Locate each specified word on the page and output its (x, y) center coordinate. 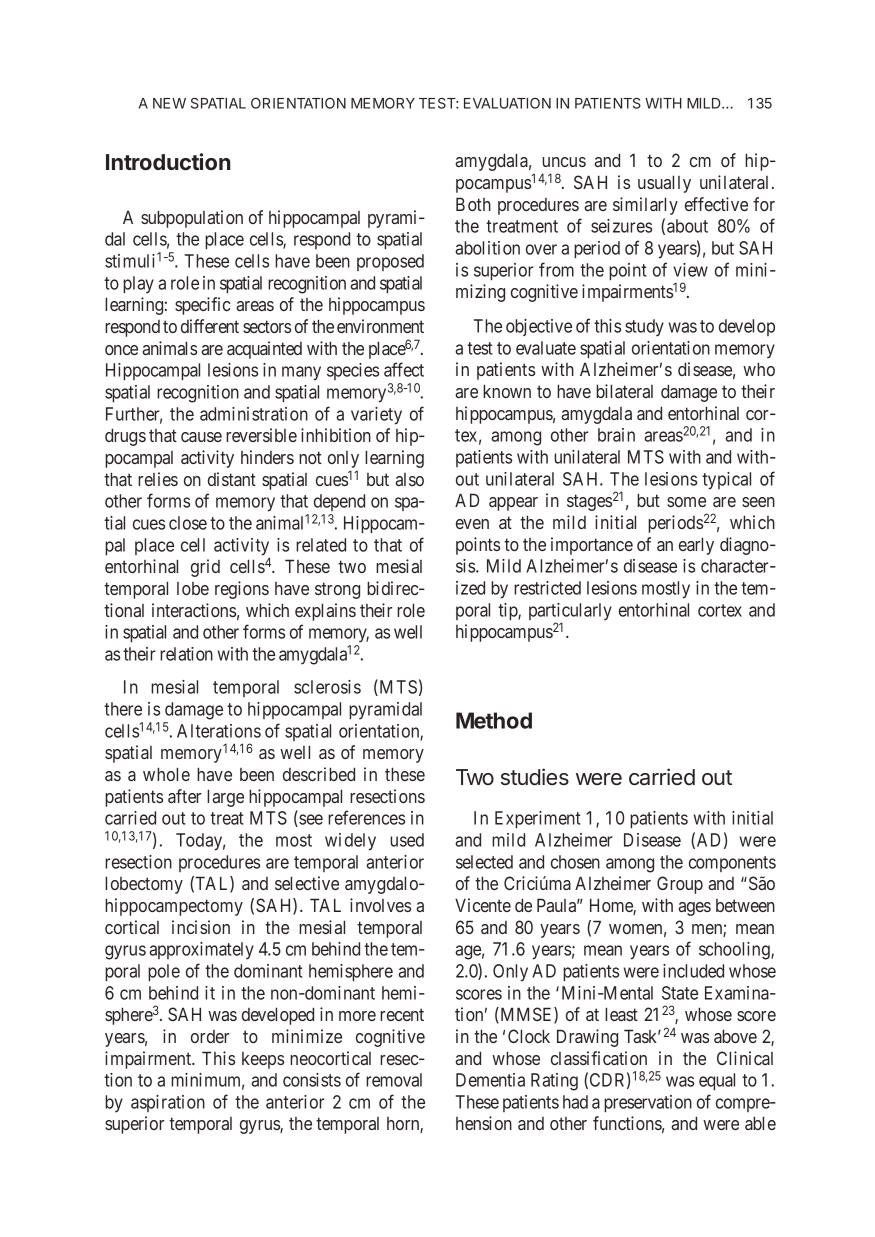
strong (337, 590)
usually (664, 184)
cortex (720, 610)
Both (473, 204)
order (210, 1036)
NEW (169, 103)
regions (242, 590)
